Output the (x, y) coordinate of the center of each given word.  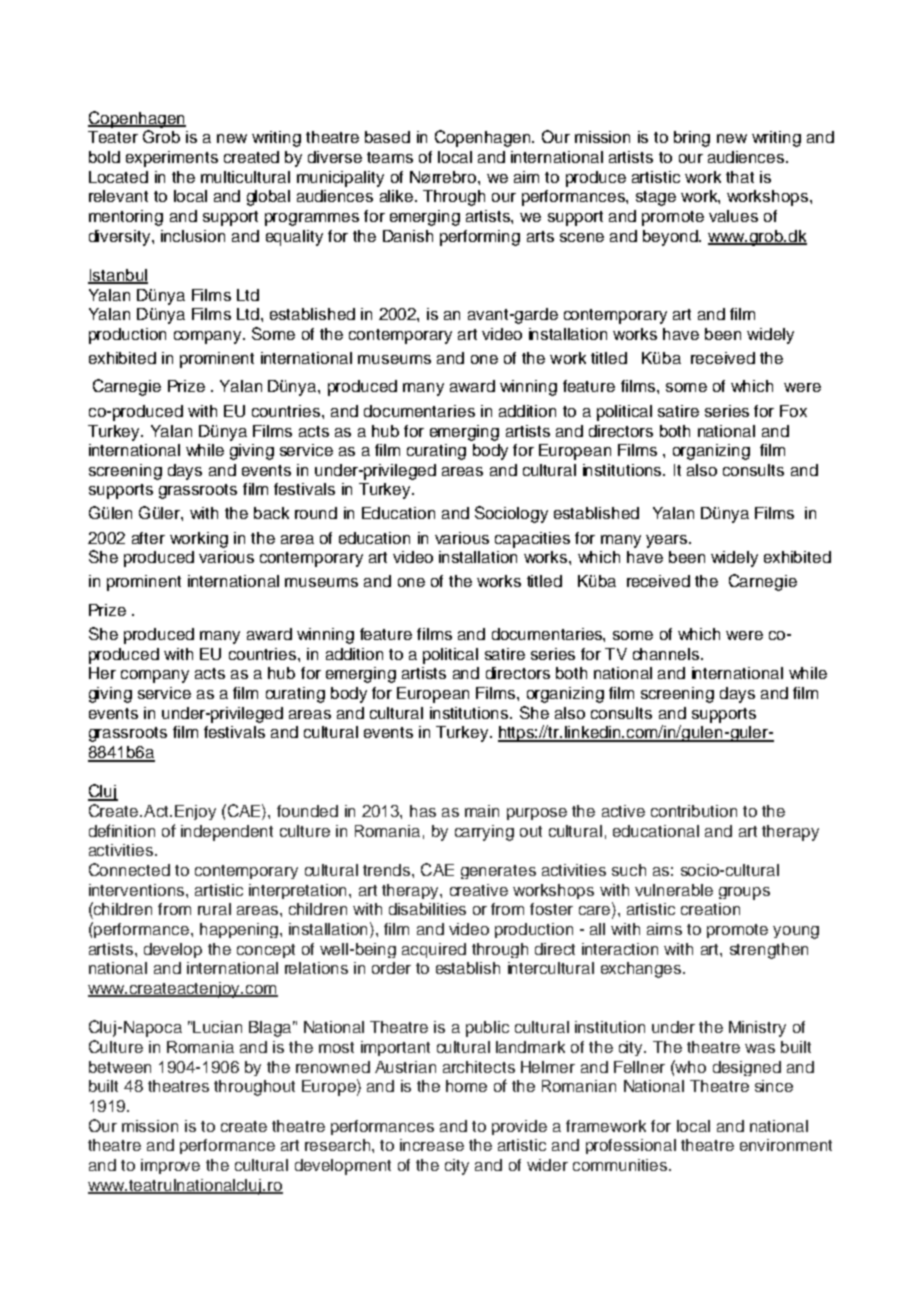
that (740, 177)
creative (479, 890)
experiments (172, 159)
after (148, 538)
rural (214, 909)
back (271, 513)
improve (170, 1166)
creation (710, 909)
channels (667, 654)
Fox (793, 411)
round (316, 513)
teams (390, 157)
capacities (532, 540)
